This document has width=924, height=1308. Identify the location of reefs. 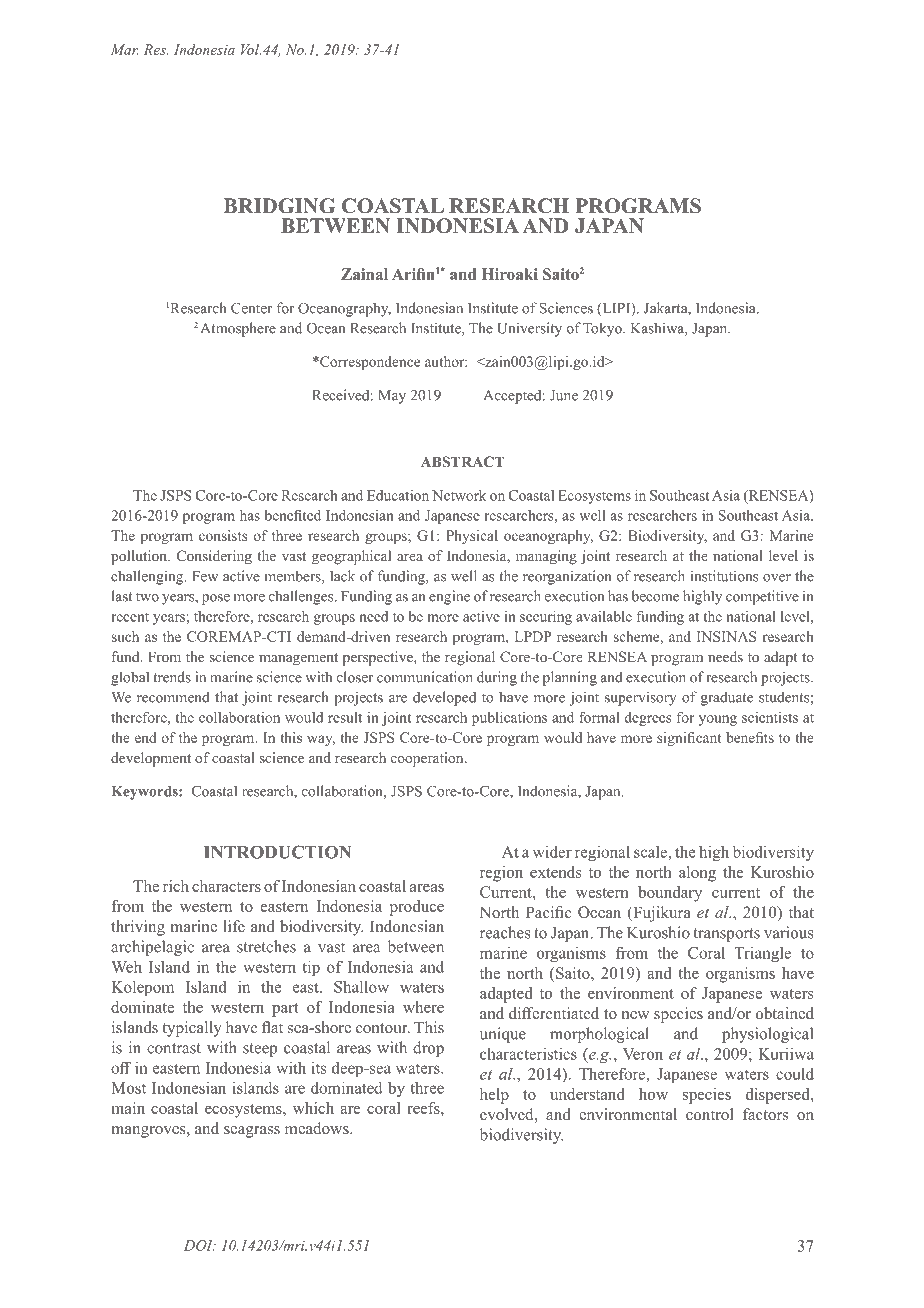
(424, 1108).
